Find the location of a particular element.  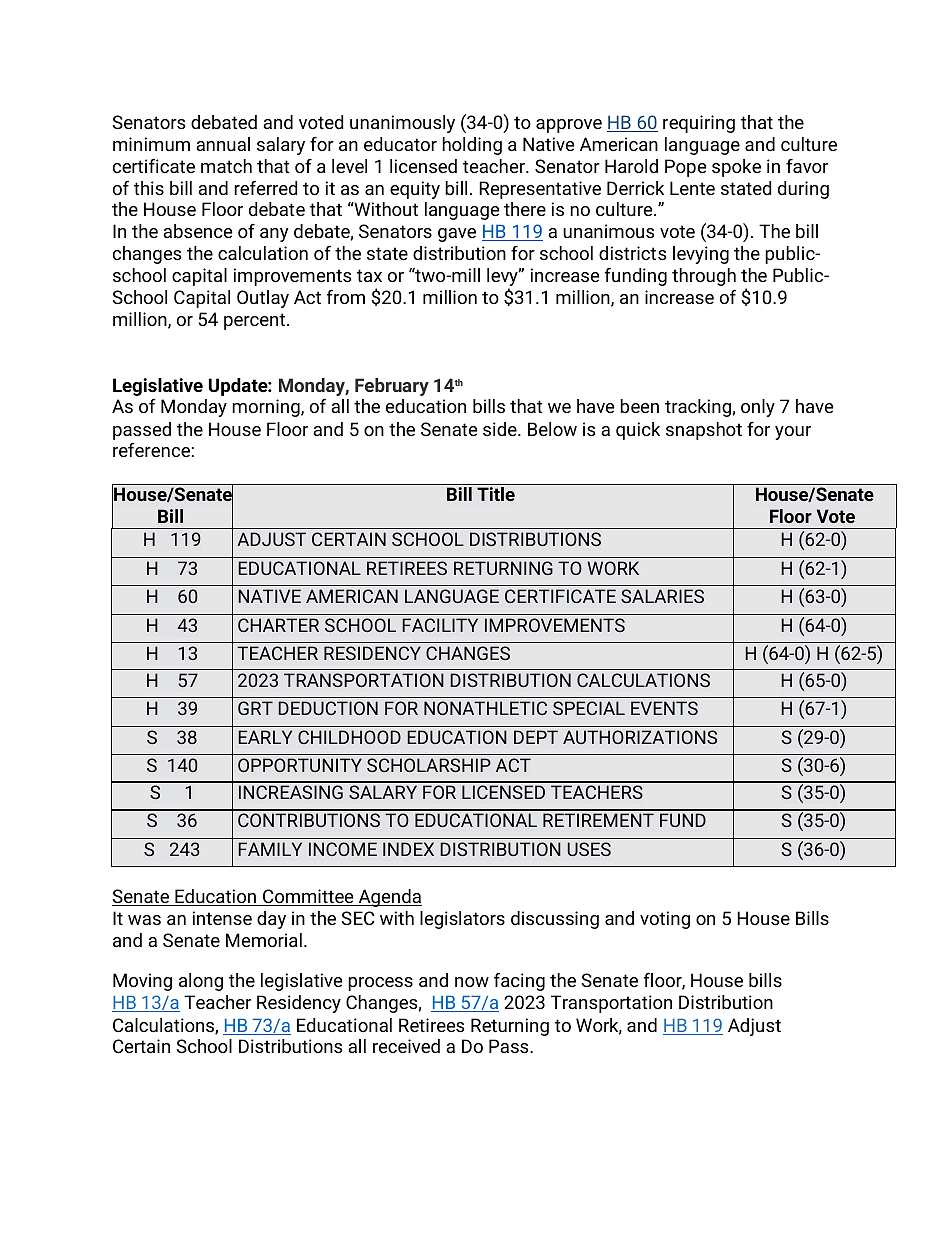

EVENTS is located at coordinates (664, 708).
